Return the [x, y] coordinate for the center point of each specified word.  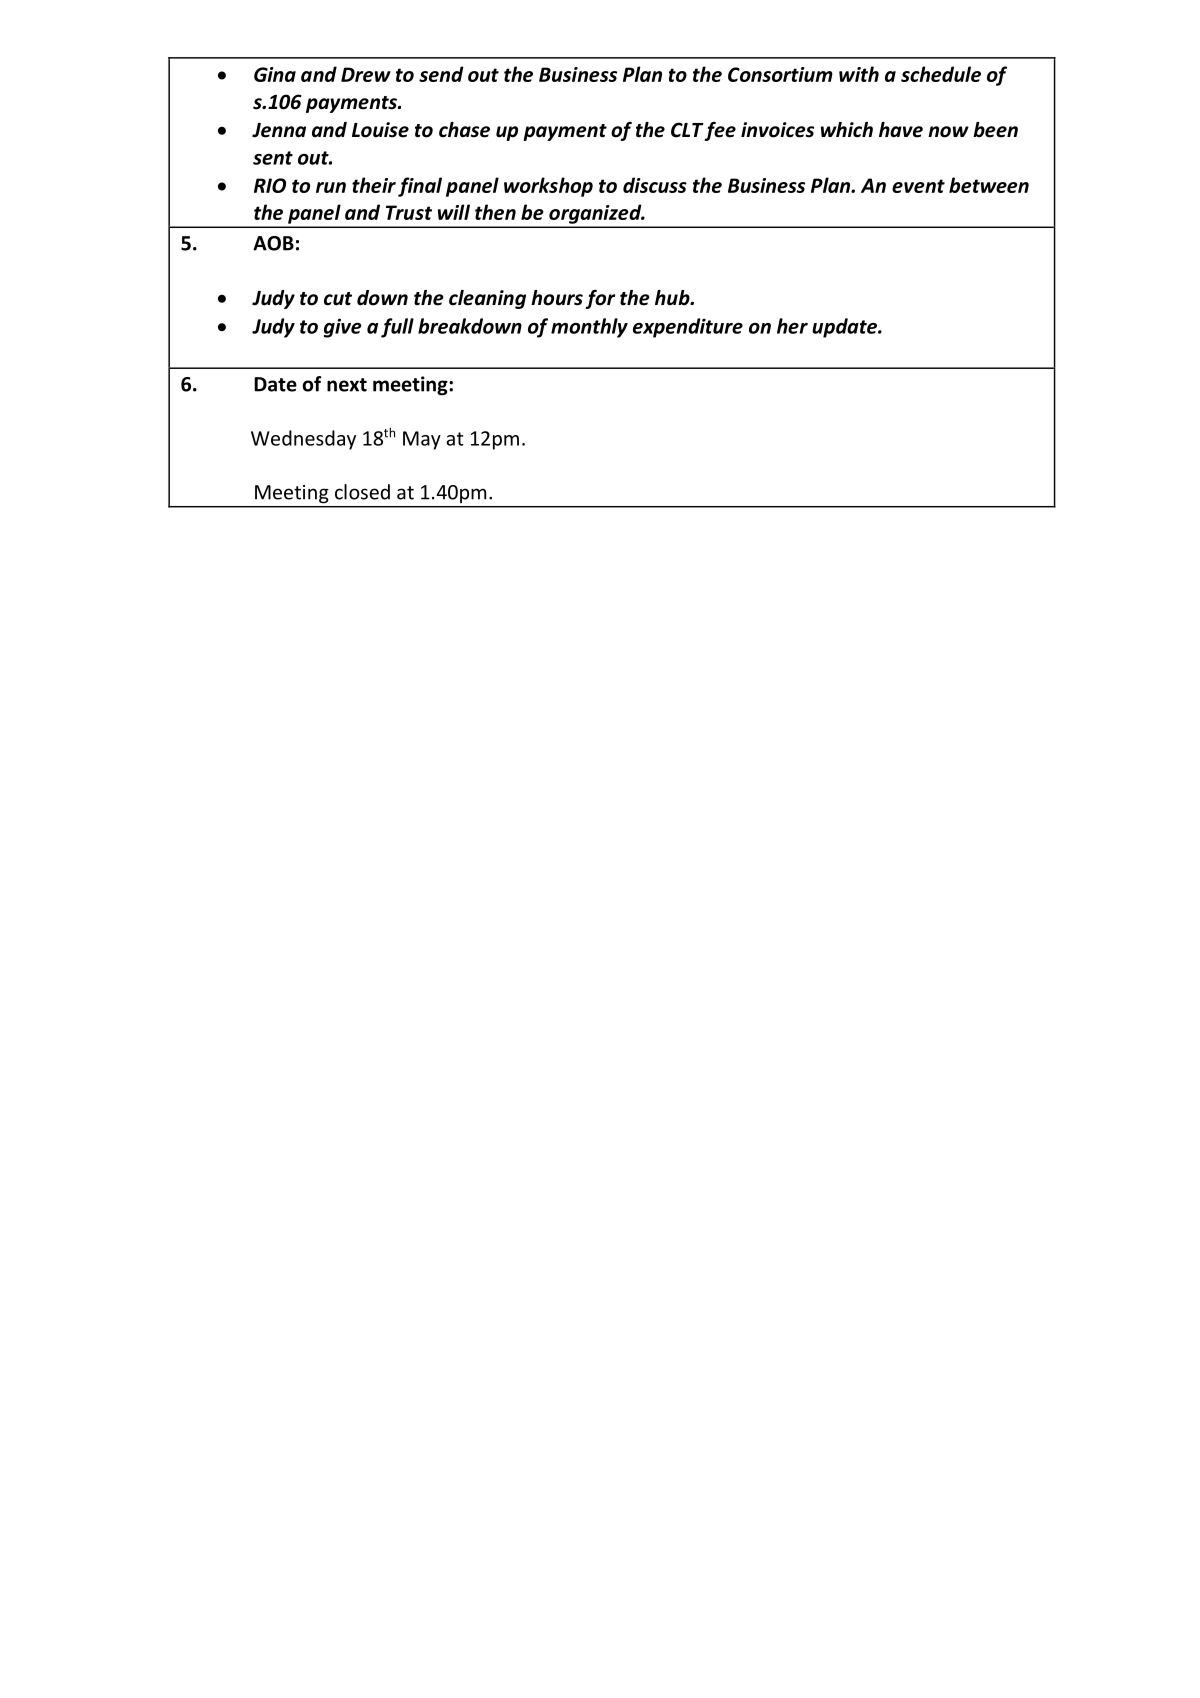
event [918, 186]
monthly [589, 328]
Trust [409, 212]
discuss [655, 185]
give [343, 328]
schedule [941, 74]
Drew [366, 74]
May [422, 440]
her [792, 326]
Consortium [780, 74]
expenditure [688, 328]
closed [362, 492]
